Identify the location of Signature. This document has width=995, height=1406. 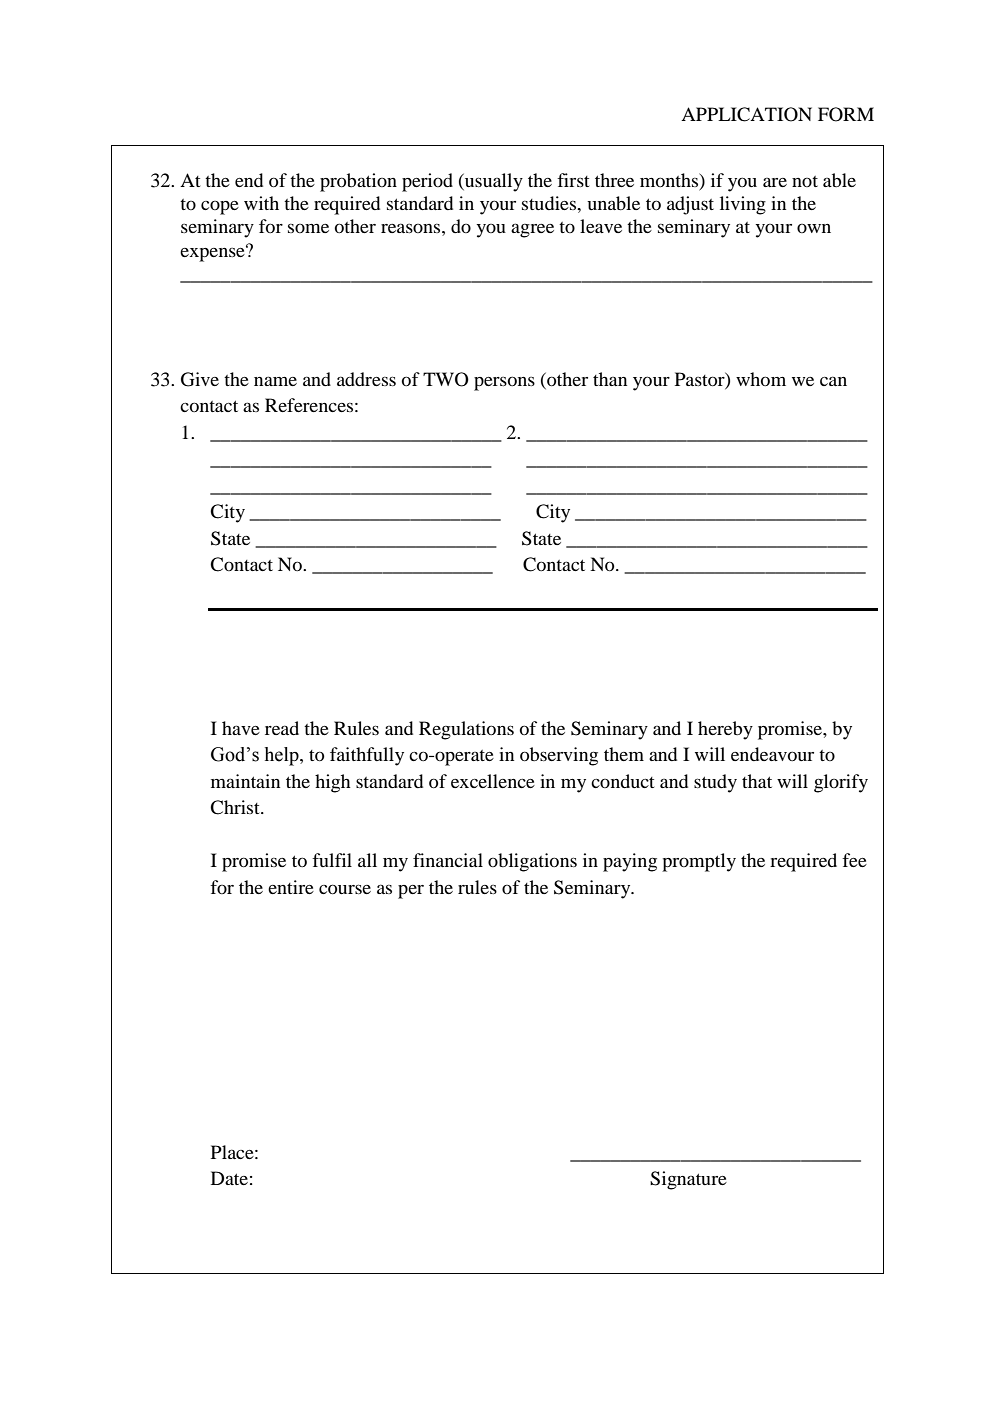
(688, 1180).
